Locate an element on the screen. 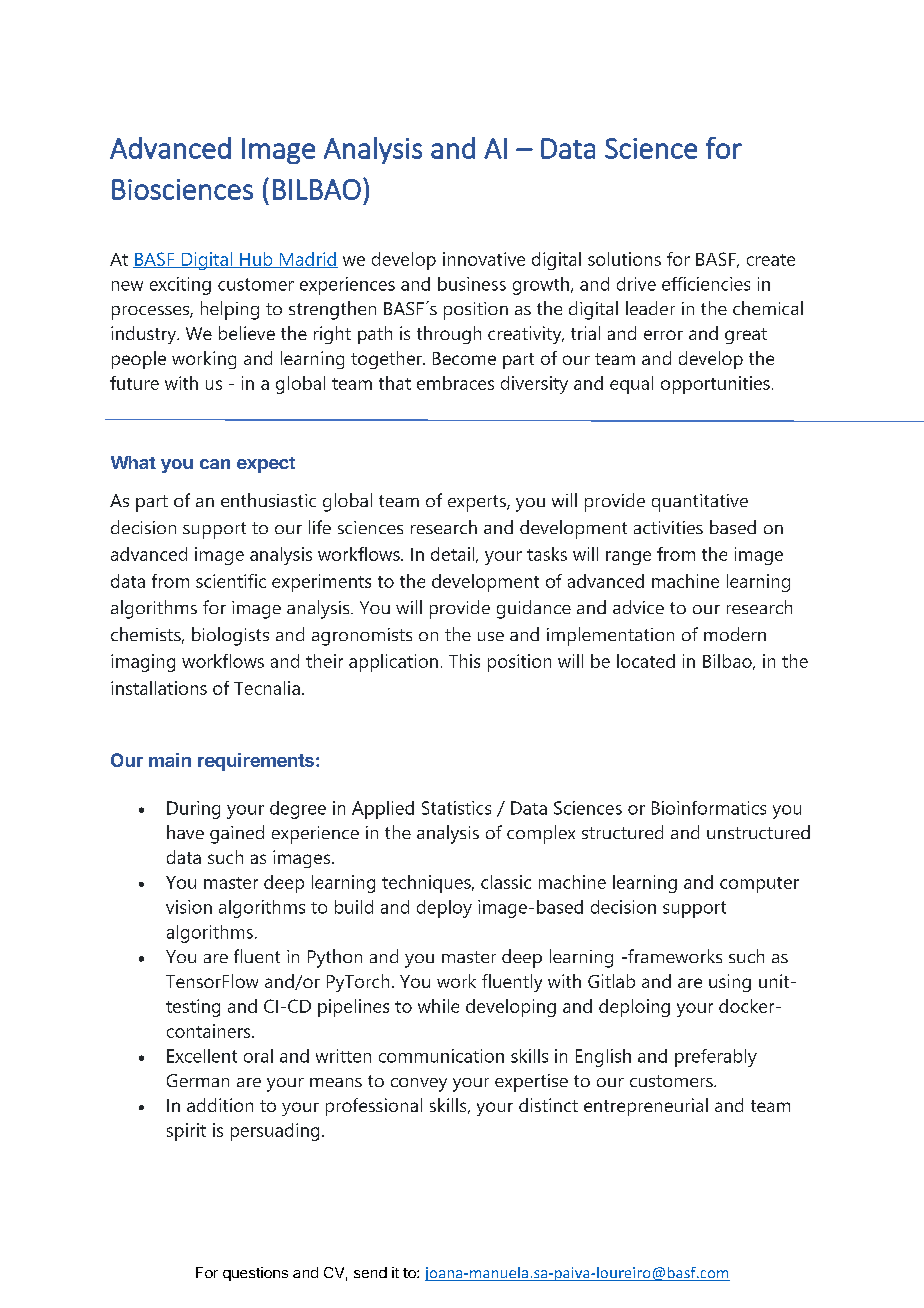 Image resolution: width=924 pixels, height=1308 pixels. questions is located at coordinates (255, 1274).
